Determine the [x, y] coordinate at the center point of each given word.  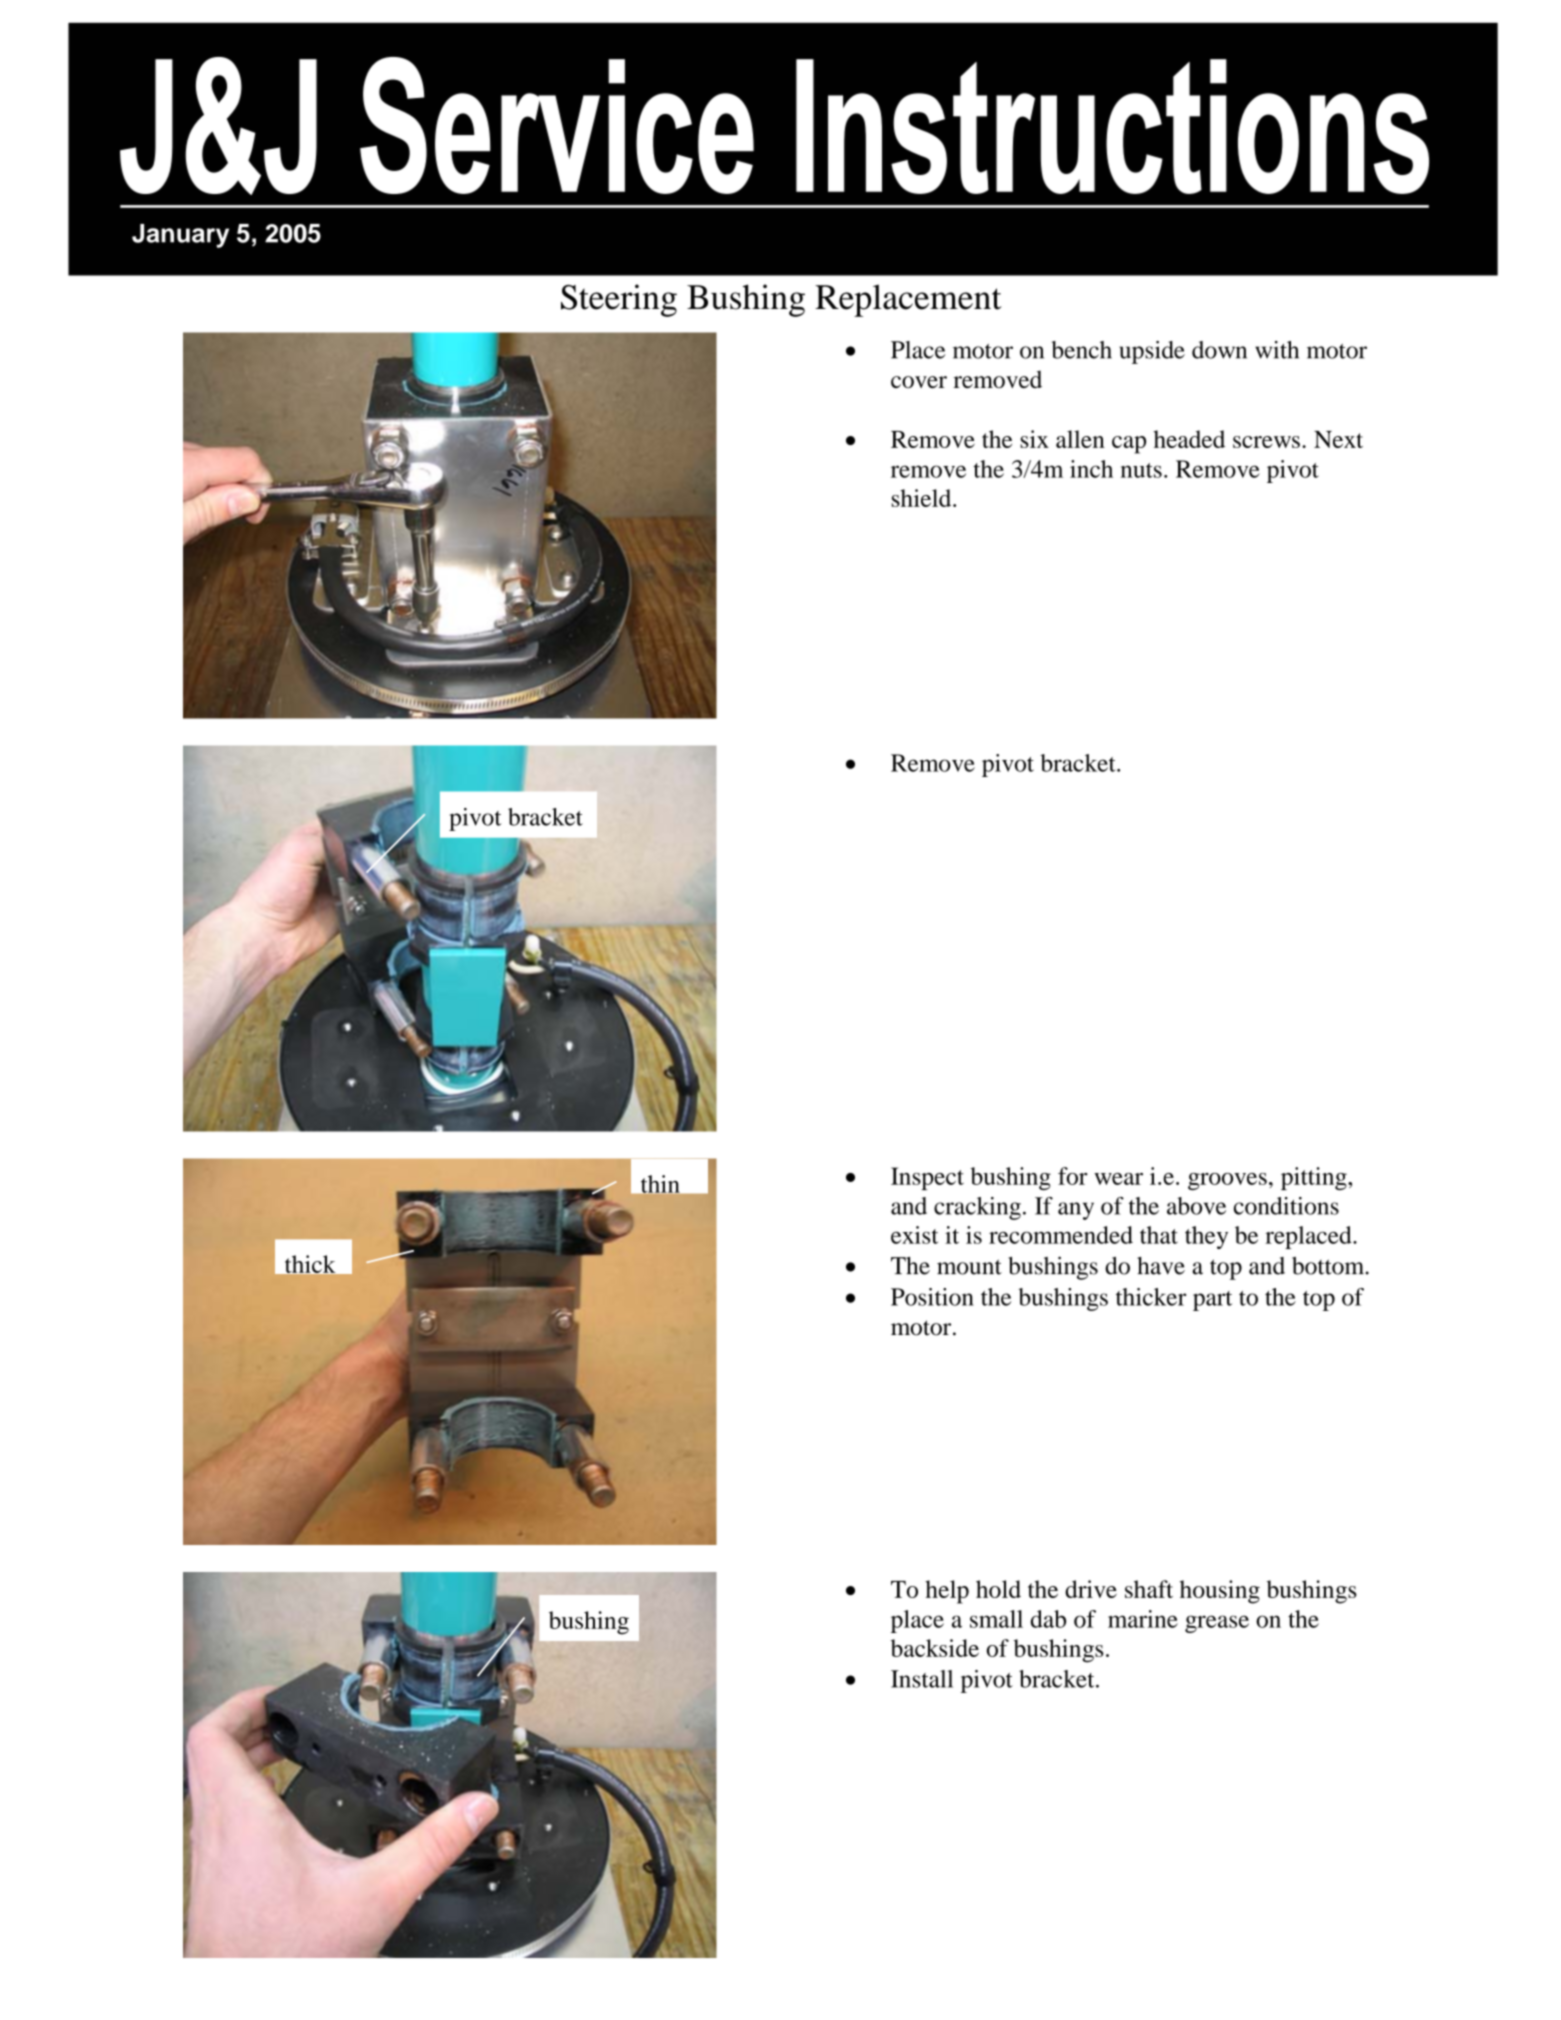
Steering [619, 300]
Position [932, 1297]
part [1212, 1301]
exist [914, 1235]
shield [923, 498]
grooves [1227, 1181]
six [1034, 439]
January [180, 236]
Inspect [927, 1178]
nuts [1141, 470]
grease [1217, 1624]
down [1219, 350]
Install [922, 1679]
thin [660, 1185]
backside [935, 1648]
